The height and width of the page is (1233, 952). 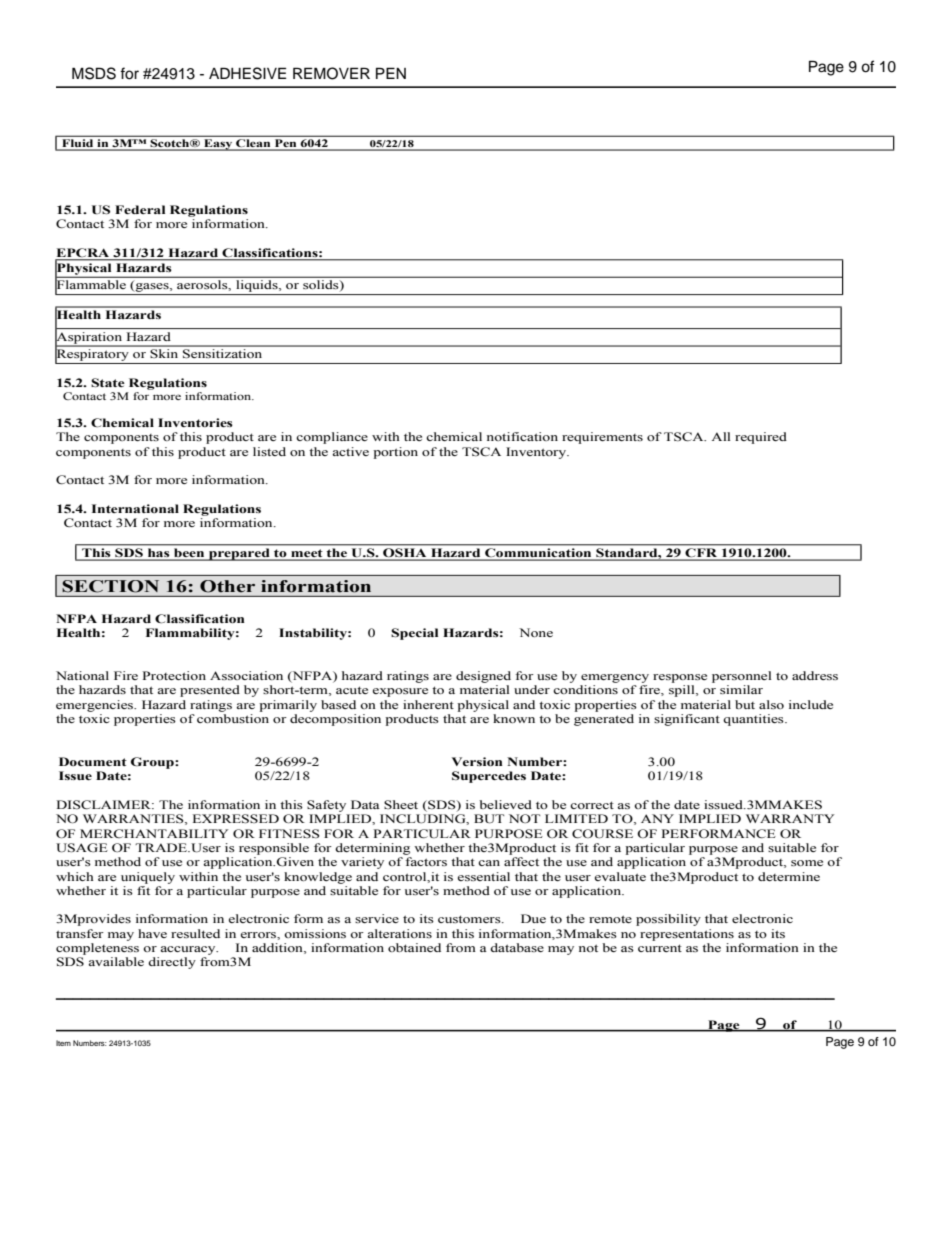 What do you see at coordinates (331, 73) in the page?
I see `REMOVER` at bounding box center [331, 73].
